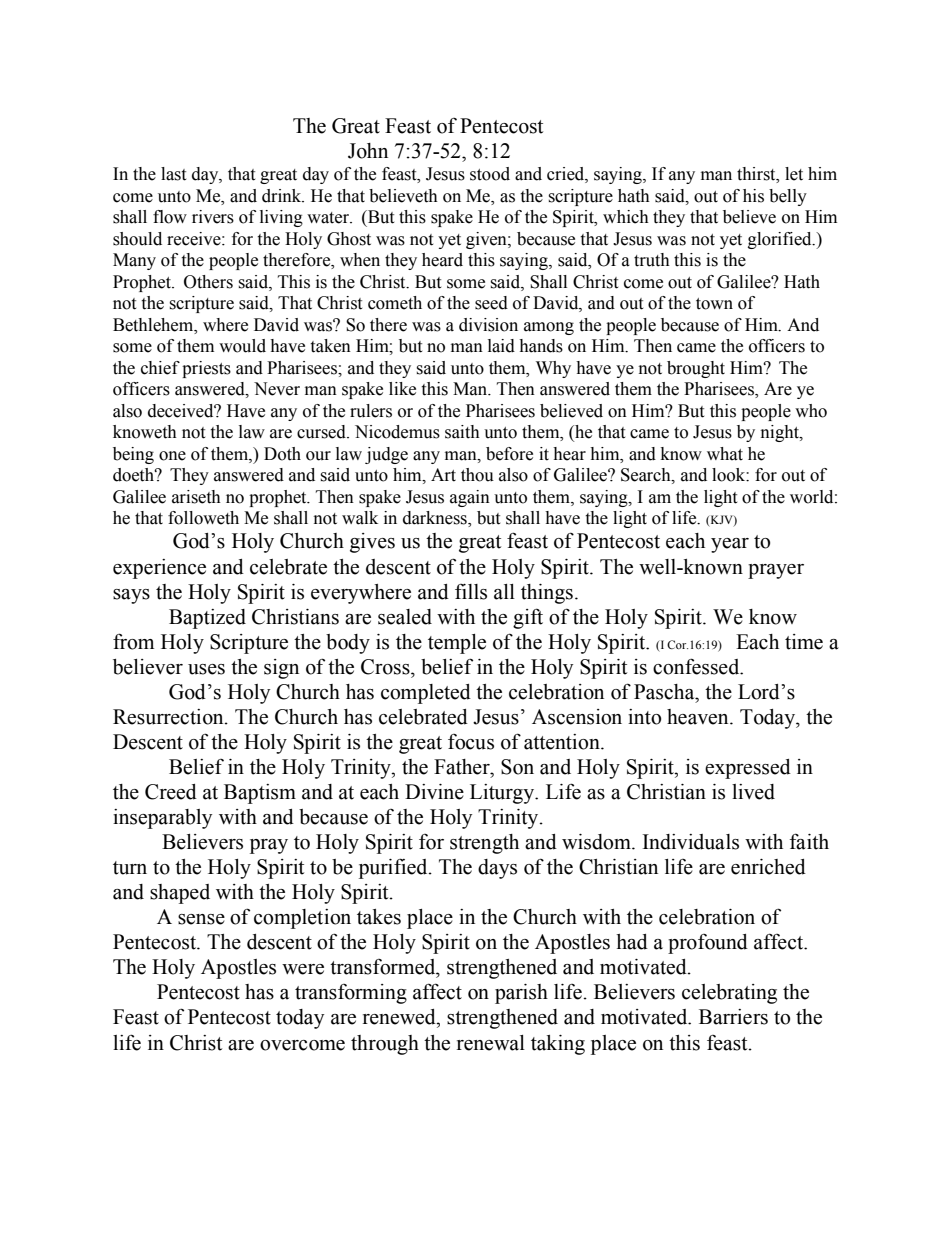 Image resolution: width=952 pixels, height=1233 pixels. Describe the element at coordinates (699, 717) in the screenshot. I see `heaven` at that location.
